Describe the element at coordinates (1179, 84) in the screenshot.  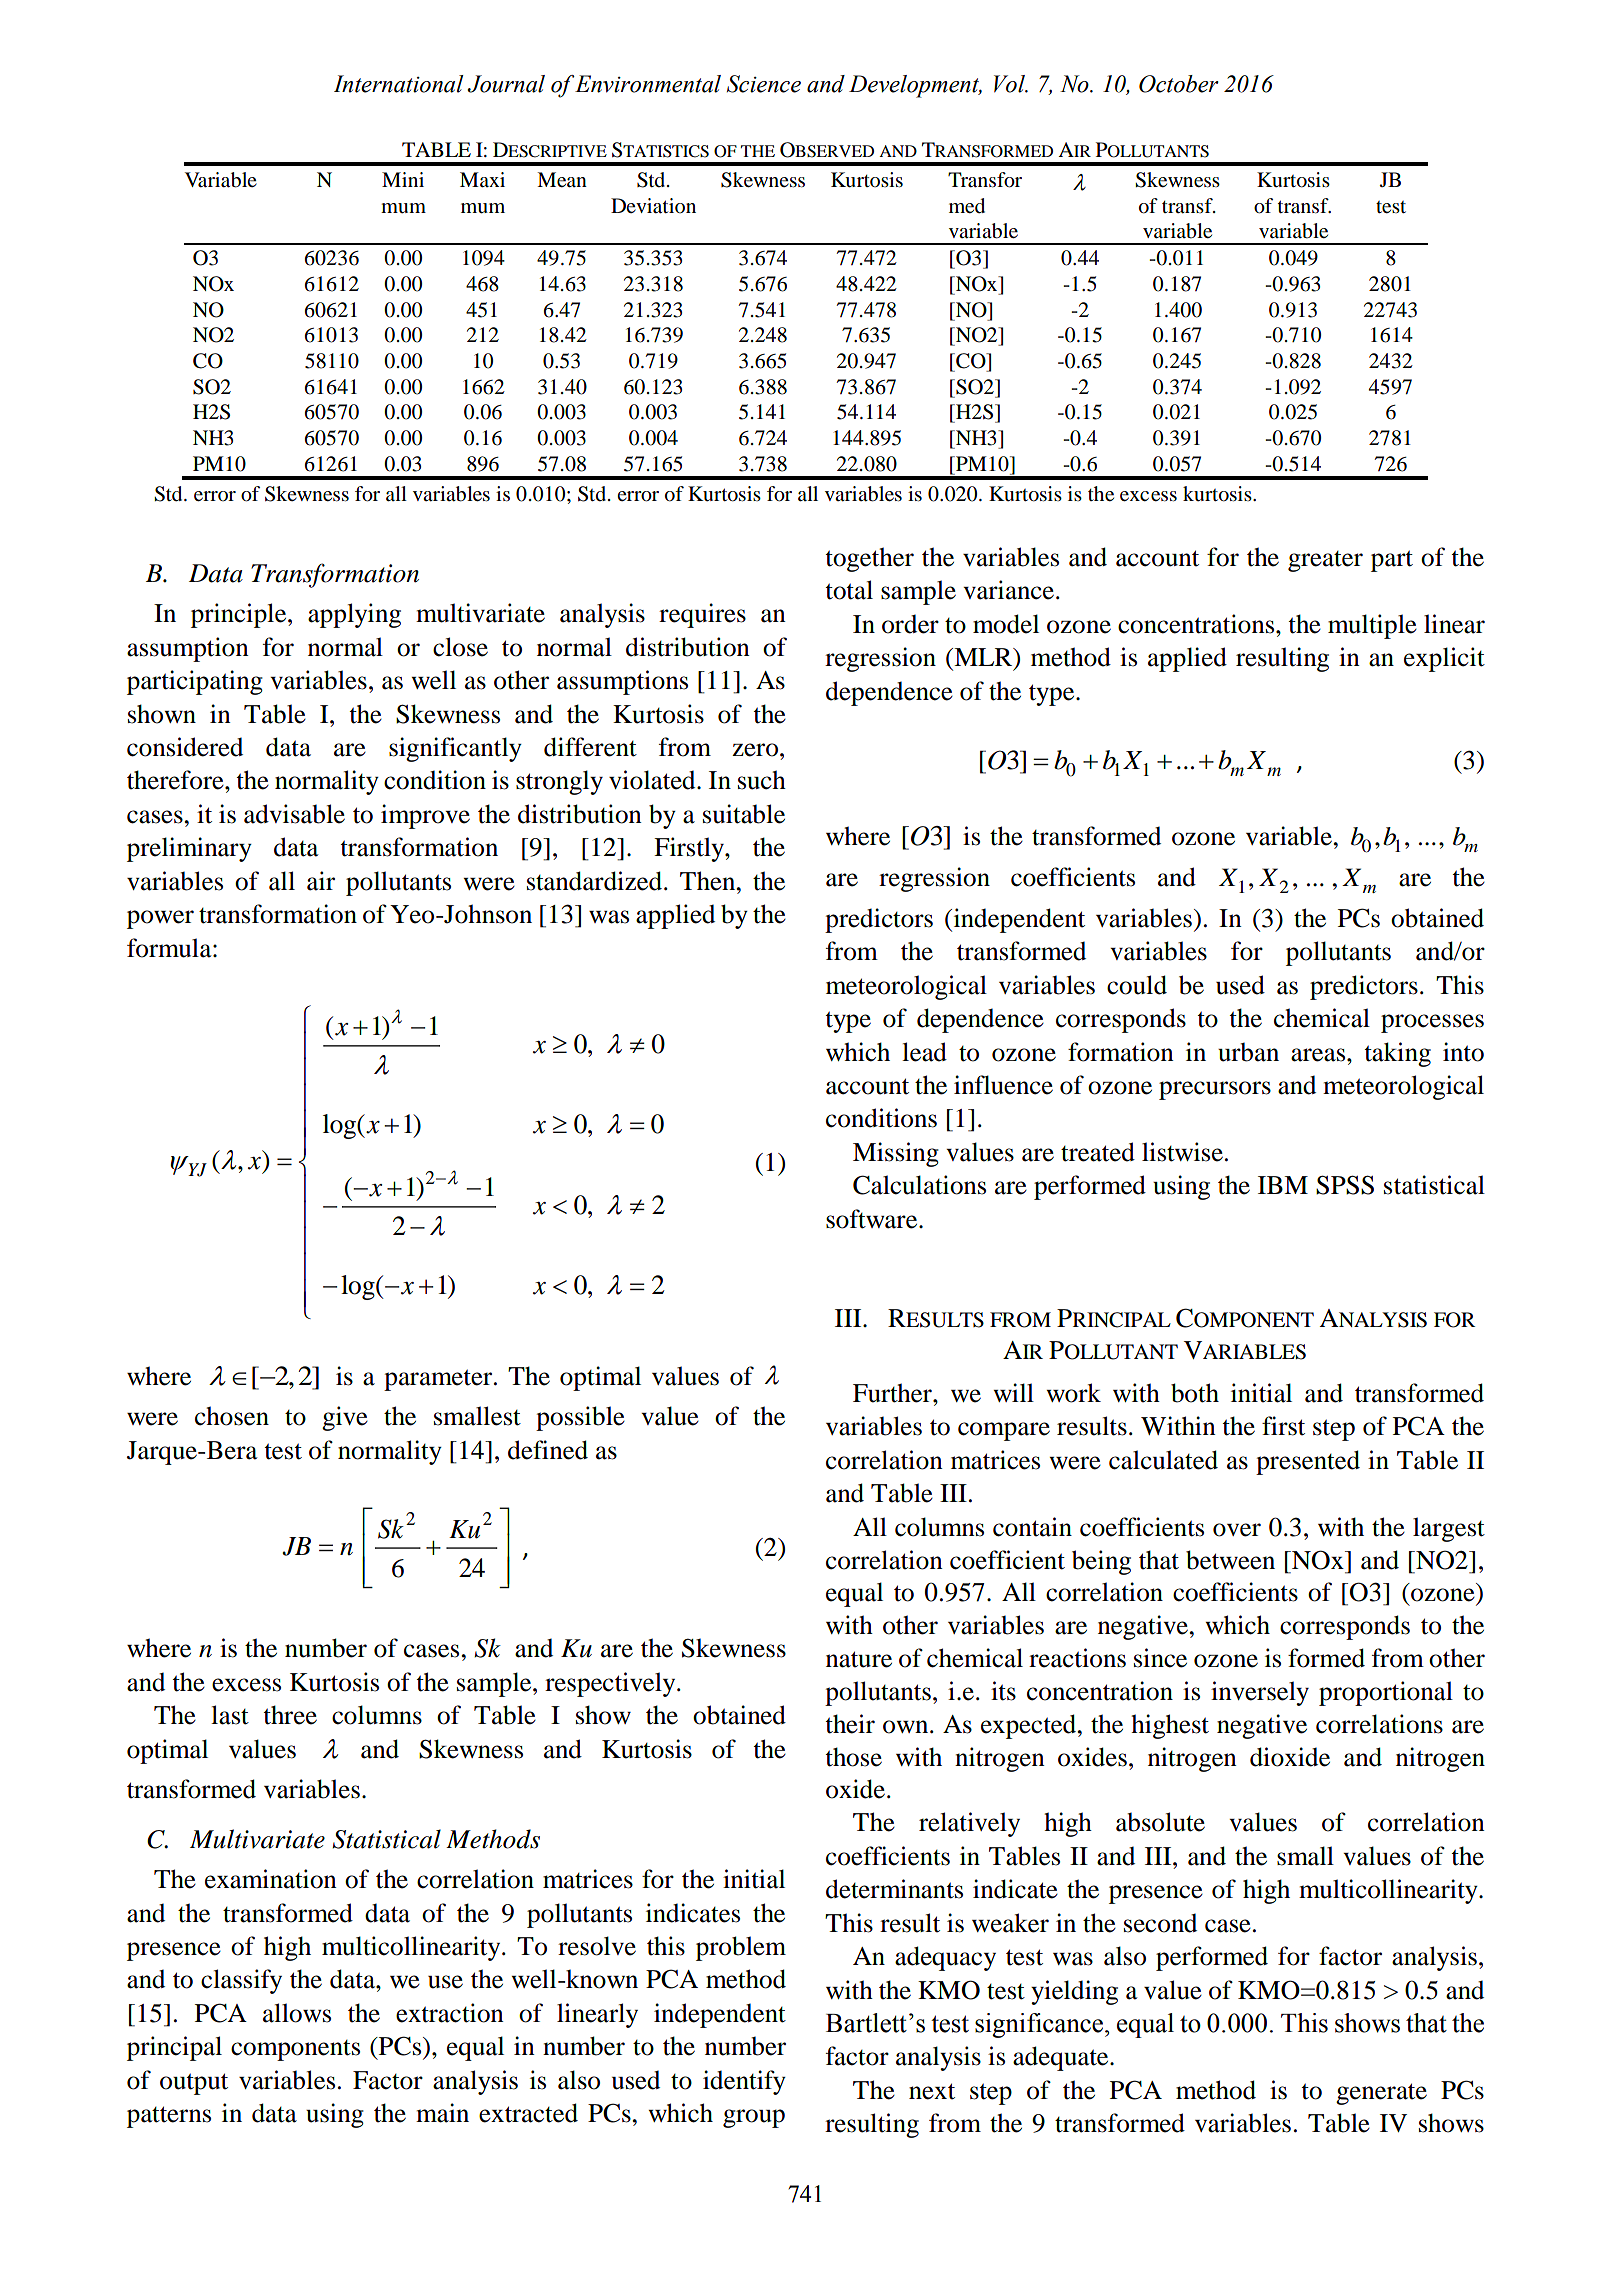
I see `October` at that location.
